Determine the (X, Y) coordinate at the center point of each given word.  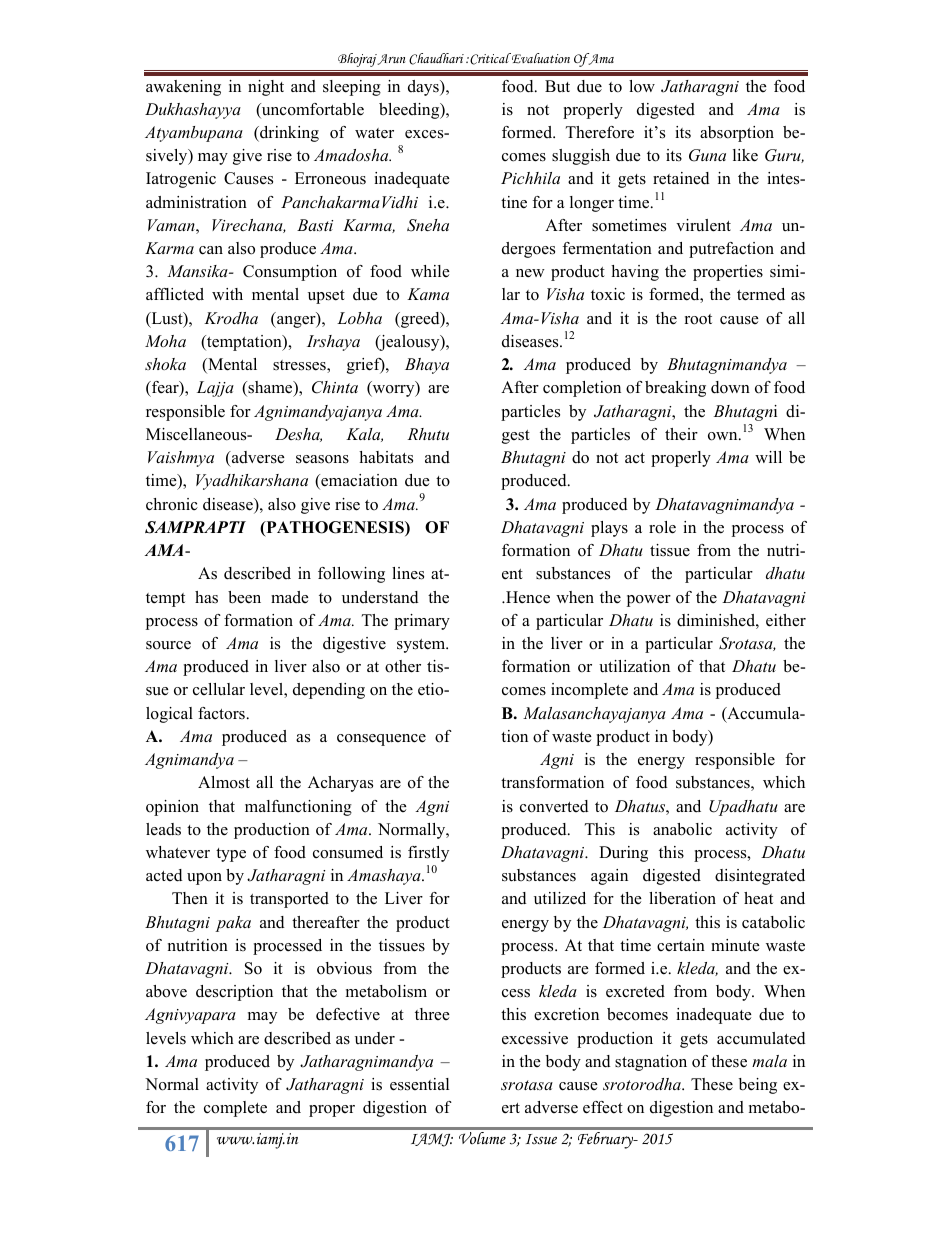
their (681, 434)
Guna (707, 155)
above (166, 991)
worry (393, 391)
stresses (300, 366)
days (424, 88)
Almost (224, 782)
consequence (381, 740)
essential (419, 1084)
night (266, 88)
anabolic (682, 829)
